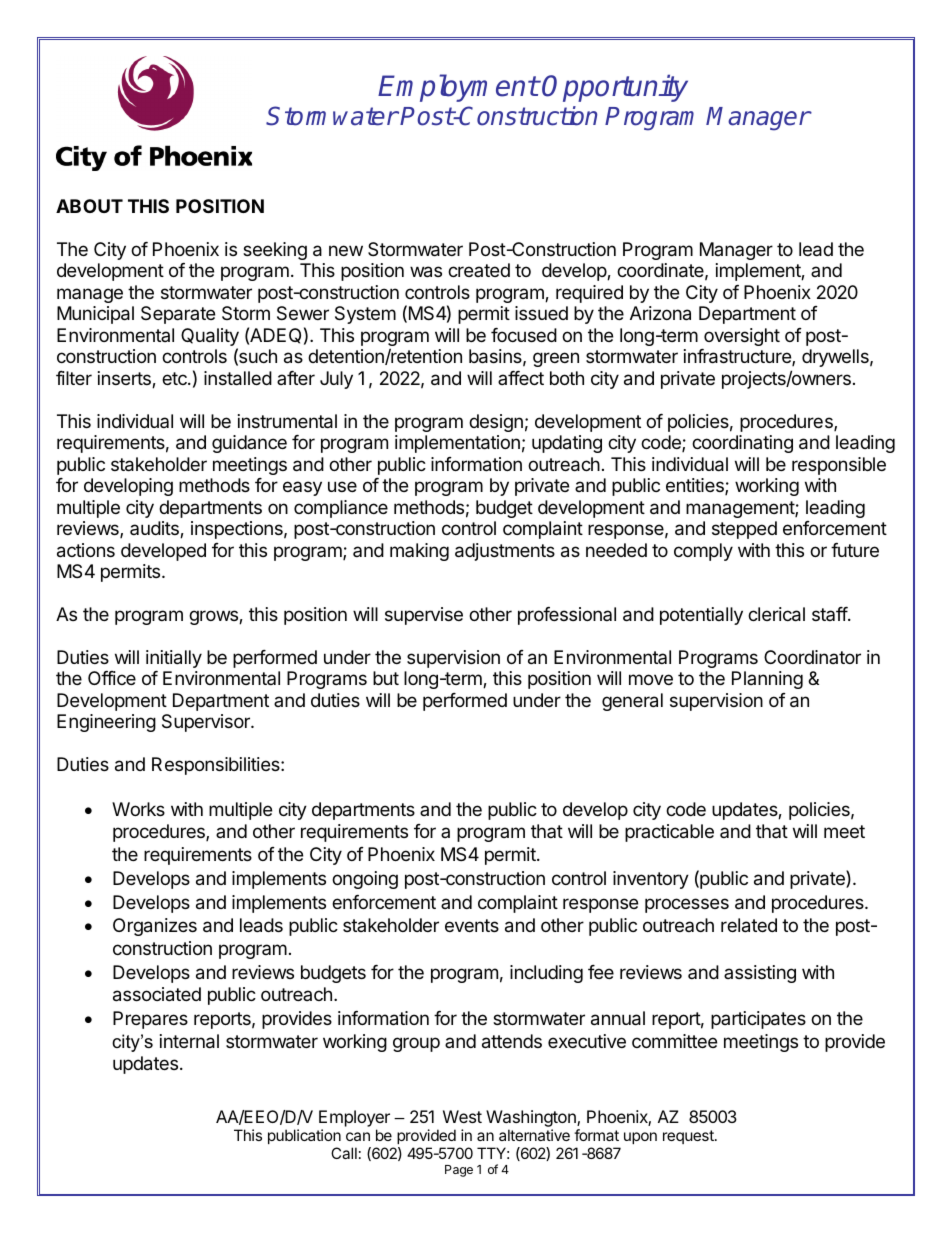 The height and width of the screenshot is (1233, 952). Describe the element at coordinates (89, 206) in the screenshot. I see `ABOUT` at that location.
